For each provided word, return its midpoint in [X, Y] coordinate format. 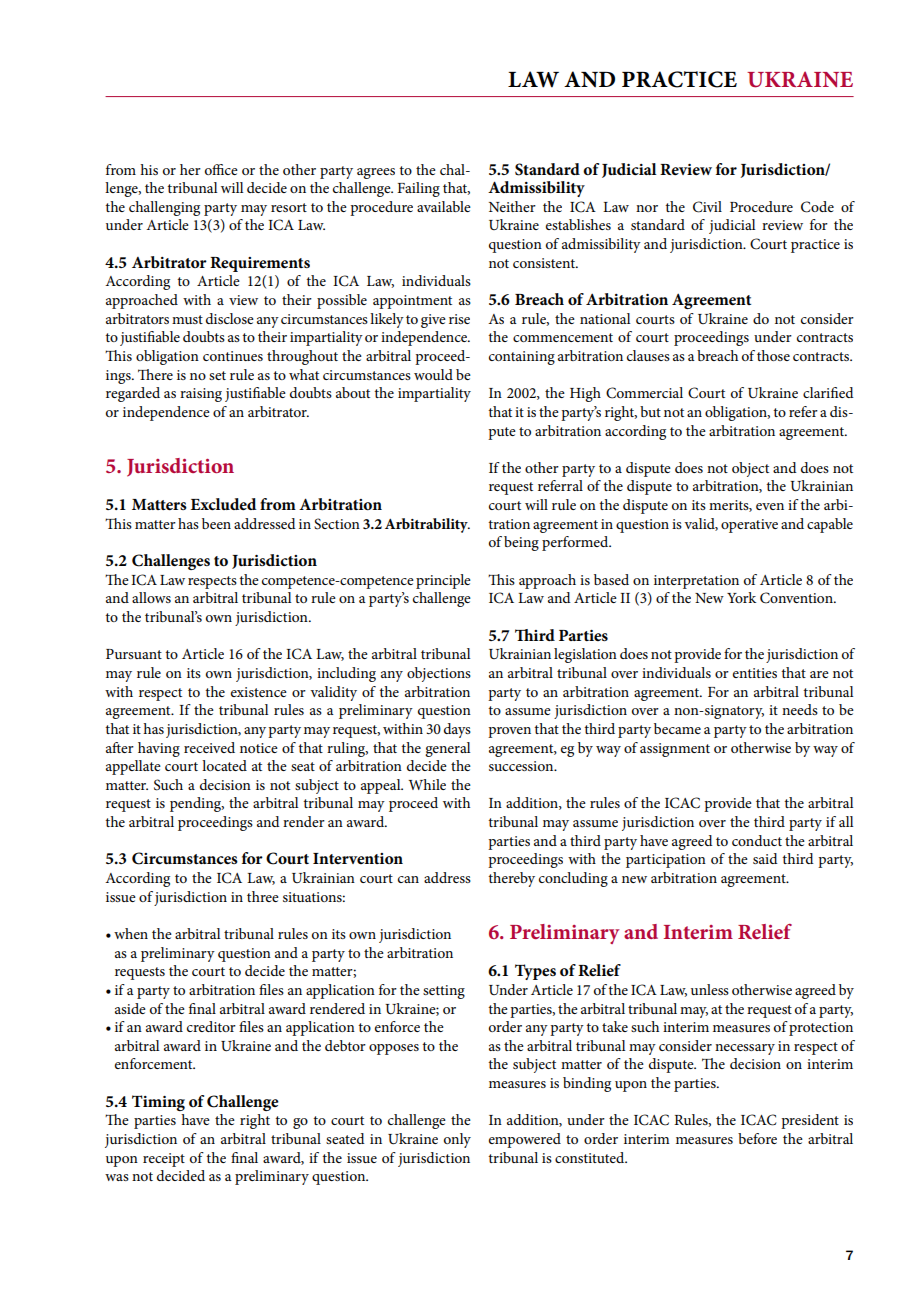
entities [755, 673]
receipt [164, 1160]
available [444, 206]
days [457, 730]
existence [259, 692]
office [221, 169]
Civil [707, 207]
